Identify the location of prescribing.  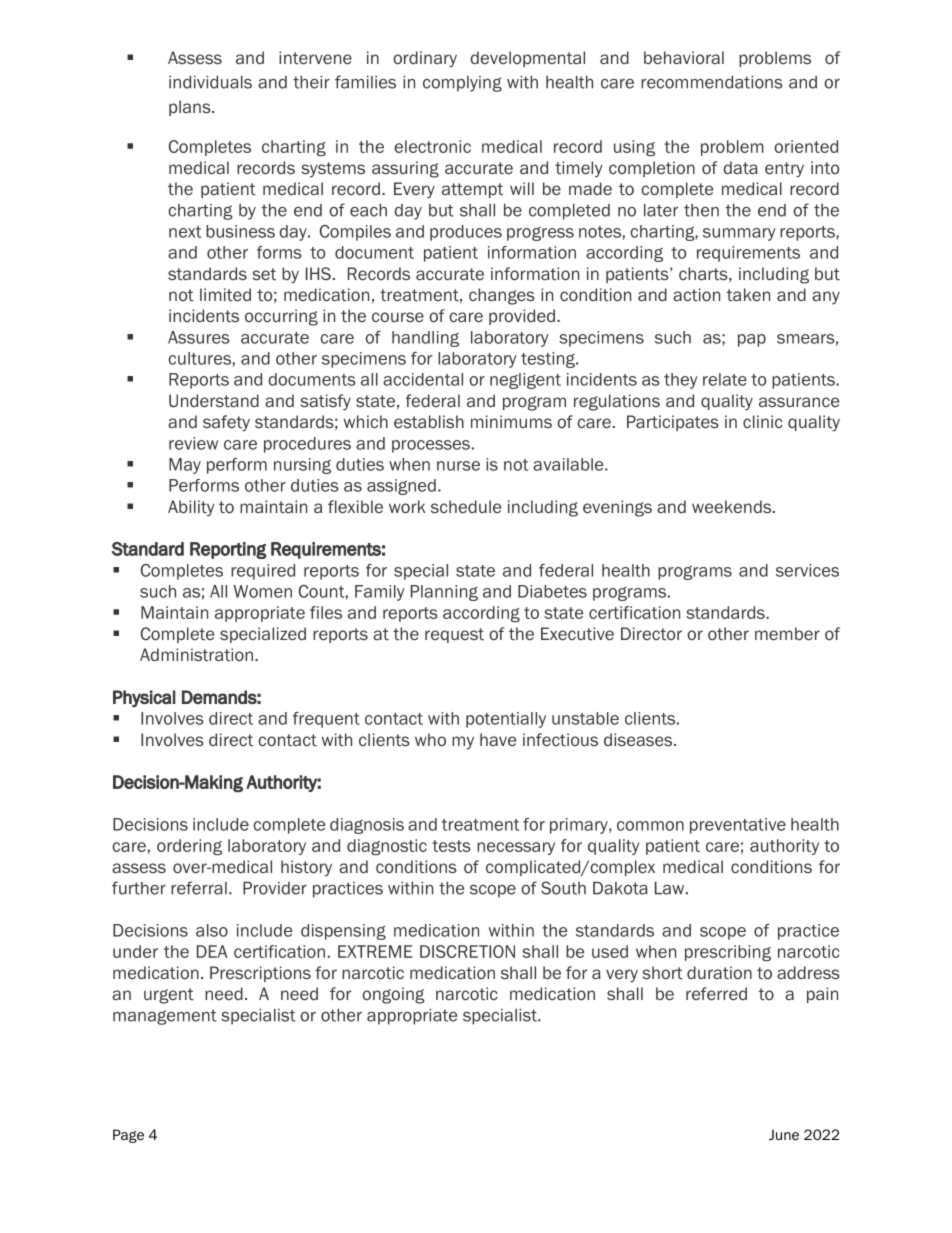
(728, 953).
